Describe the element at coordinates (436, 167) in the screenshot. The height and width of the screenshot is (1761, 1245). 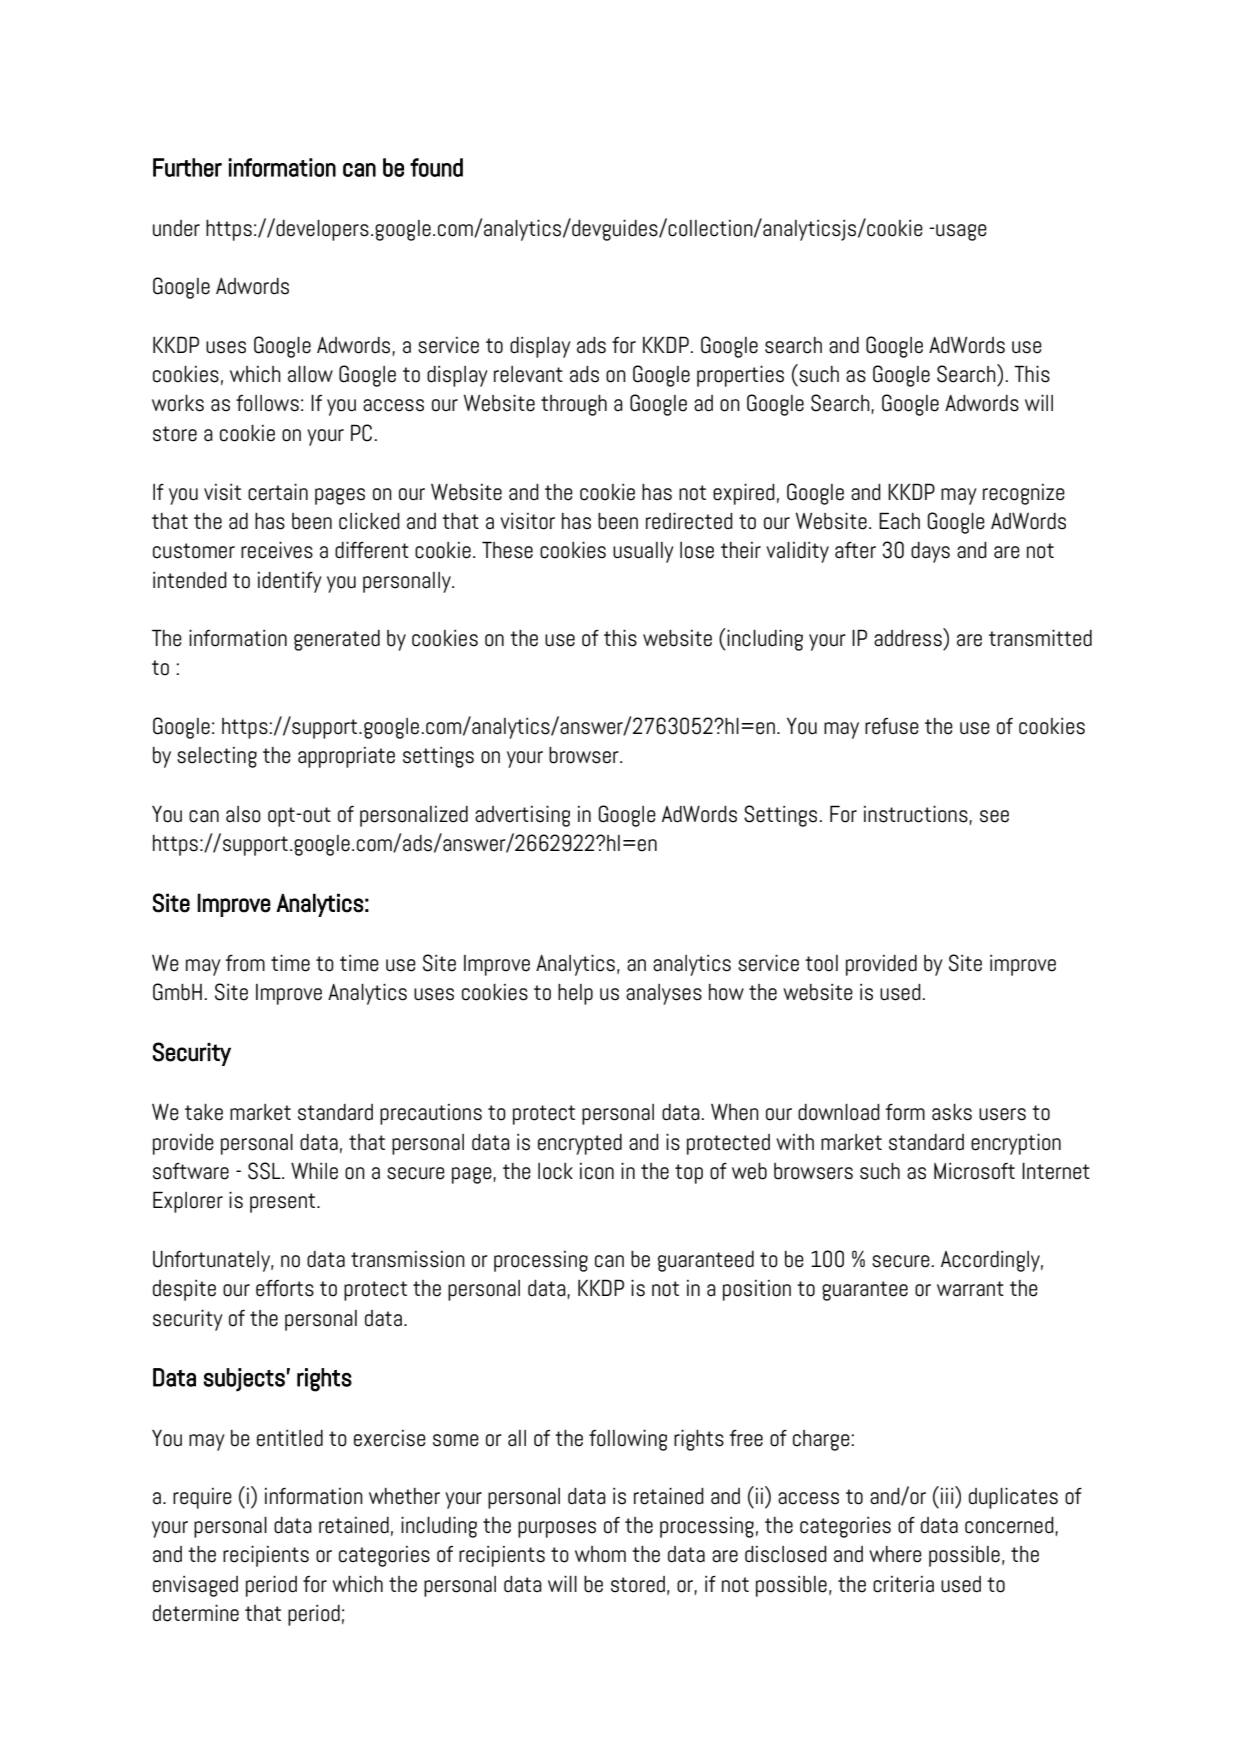
I see `found` at that location.
